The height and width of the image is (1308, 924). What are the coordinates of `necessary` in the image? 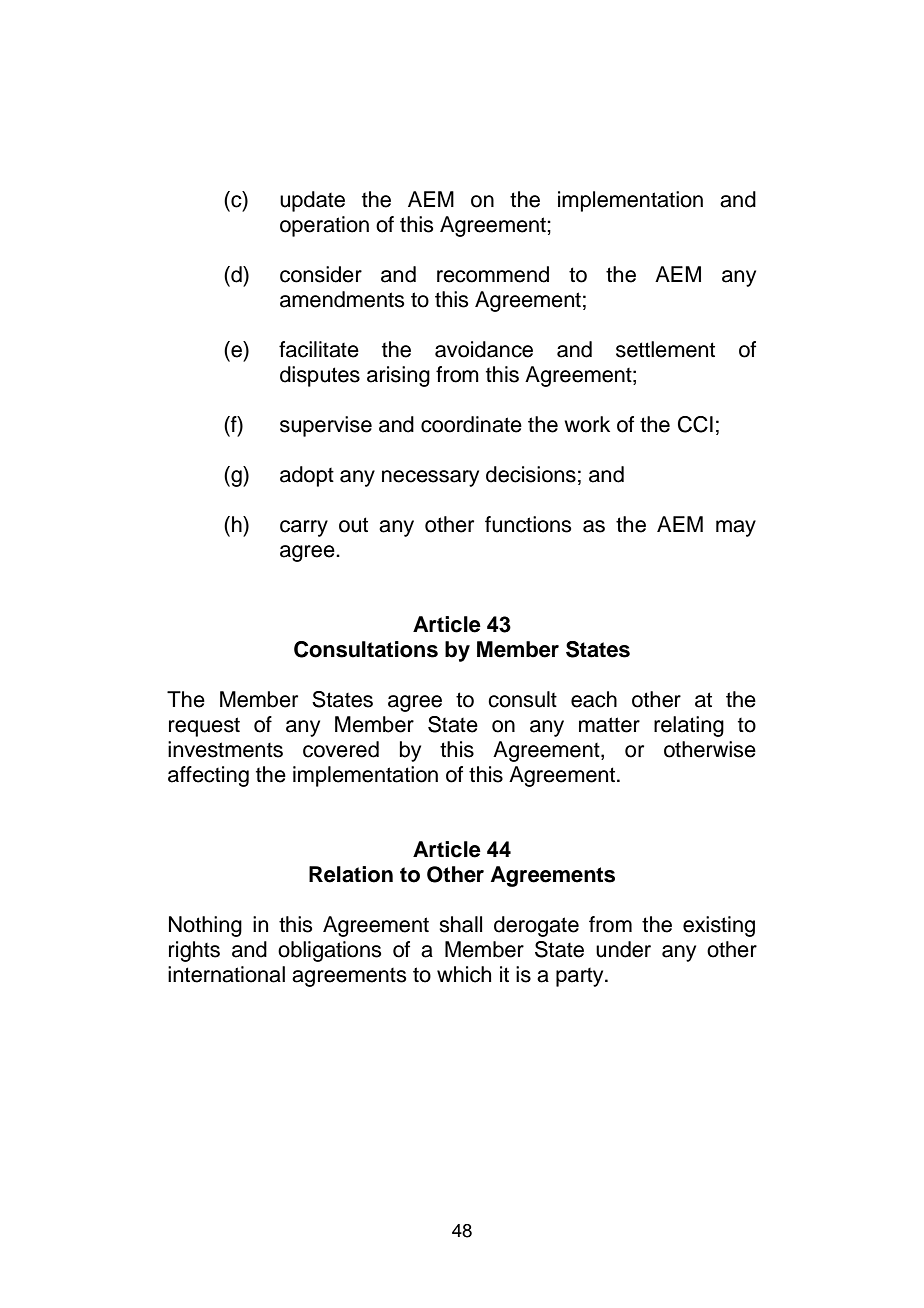 It's located at (430, 478).
